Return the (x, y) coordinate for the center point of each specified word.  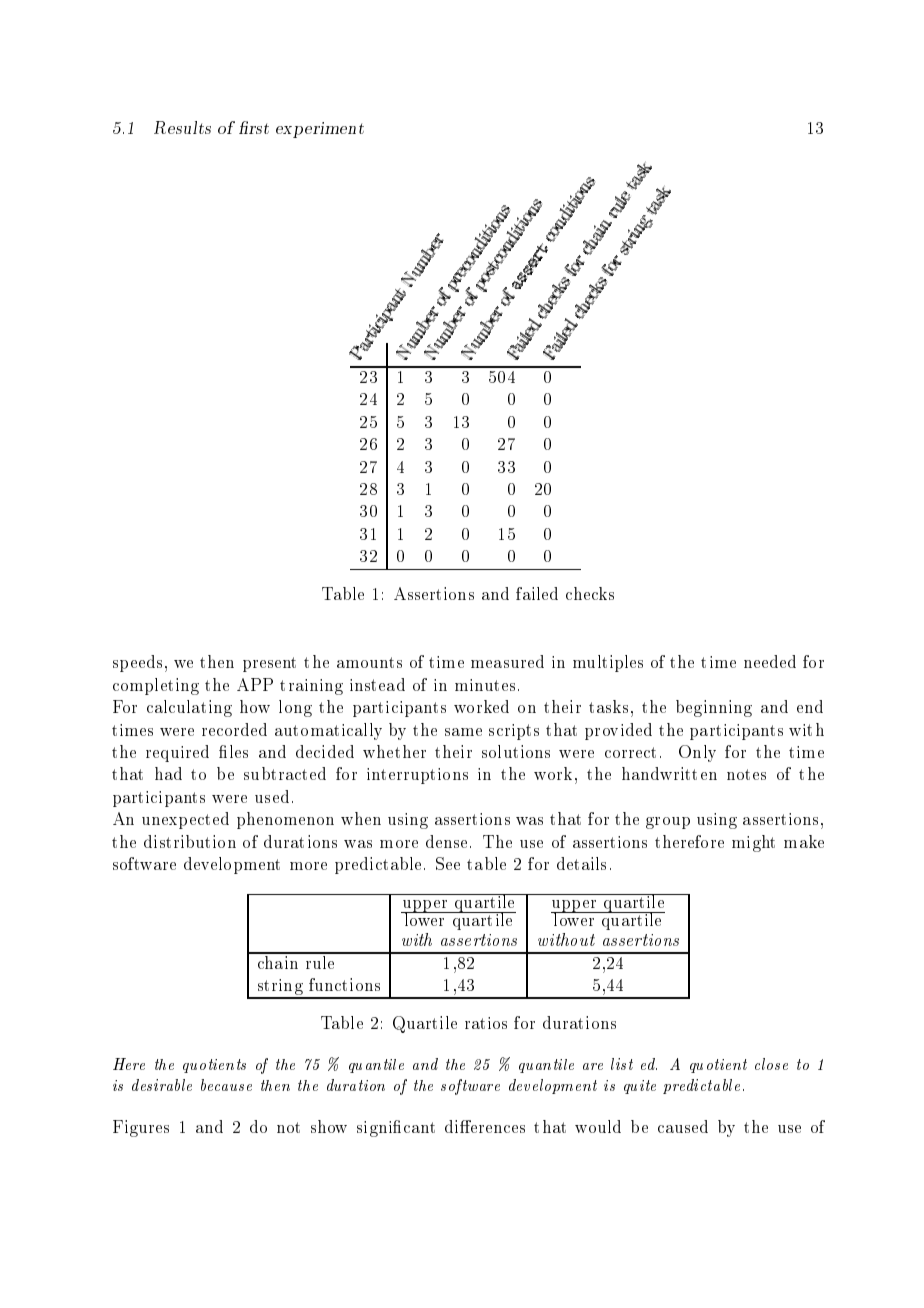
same (463, 732)
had (168, 773)
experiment (320, 130)
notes (746, 774)
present (269, 664)
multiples (608, 663)
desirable (162, 1085)
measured (507, 661)
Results (182, 127)
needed (770, 661)
